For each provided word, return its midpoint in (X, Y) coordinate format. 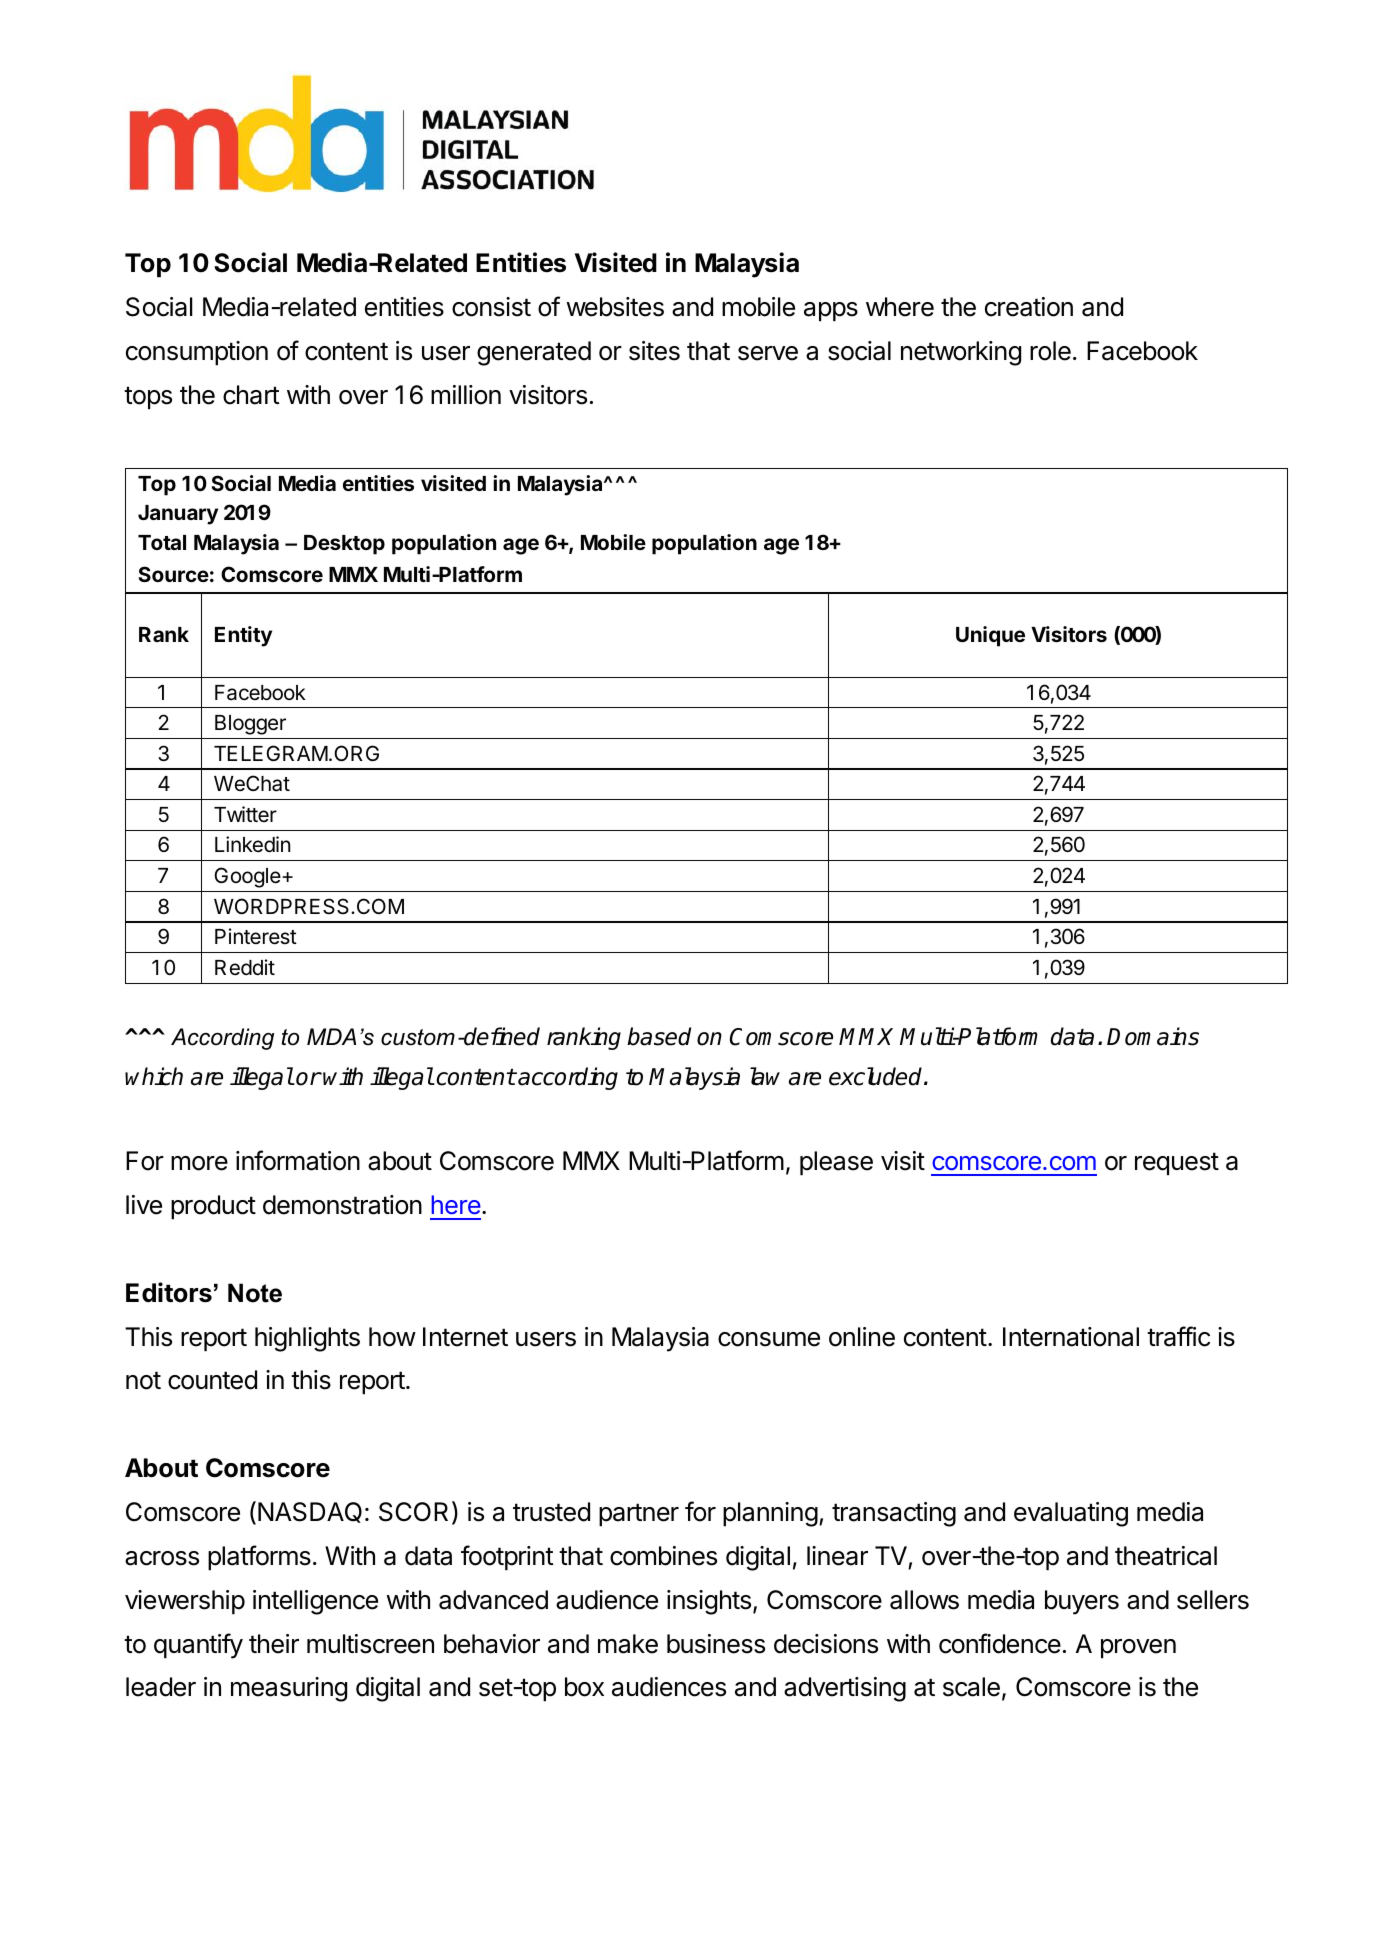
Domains (1153, 1036)
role (1050, 351)
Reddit (245, 967)
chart (251, 395)
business (716, 1644)
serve (768, 353)
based (659, 1036)
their (274, 1644)
